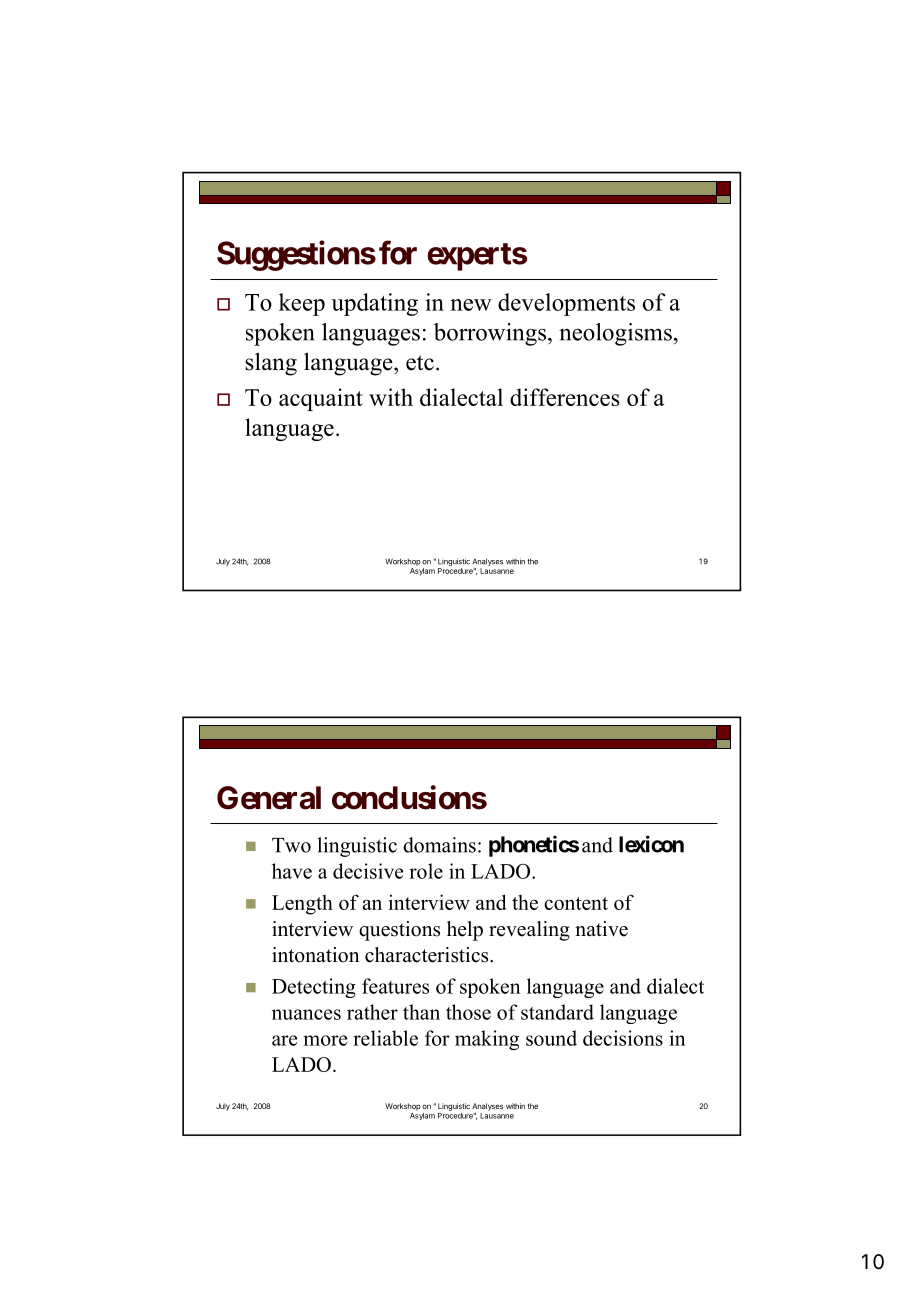  Describe the element at coordinates (615, 334) in the page. I see `neologisms` at that location.
